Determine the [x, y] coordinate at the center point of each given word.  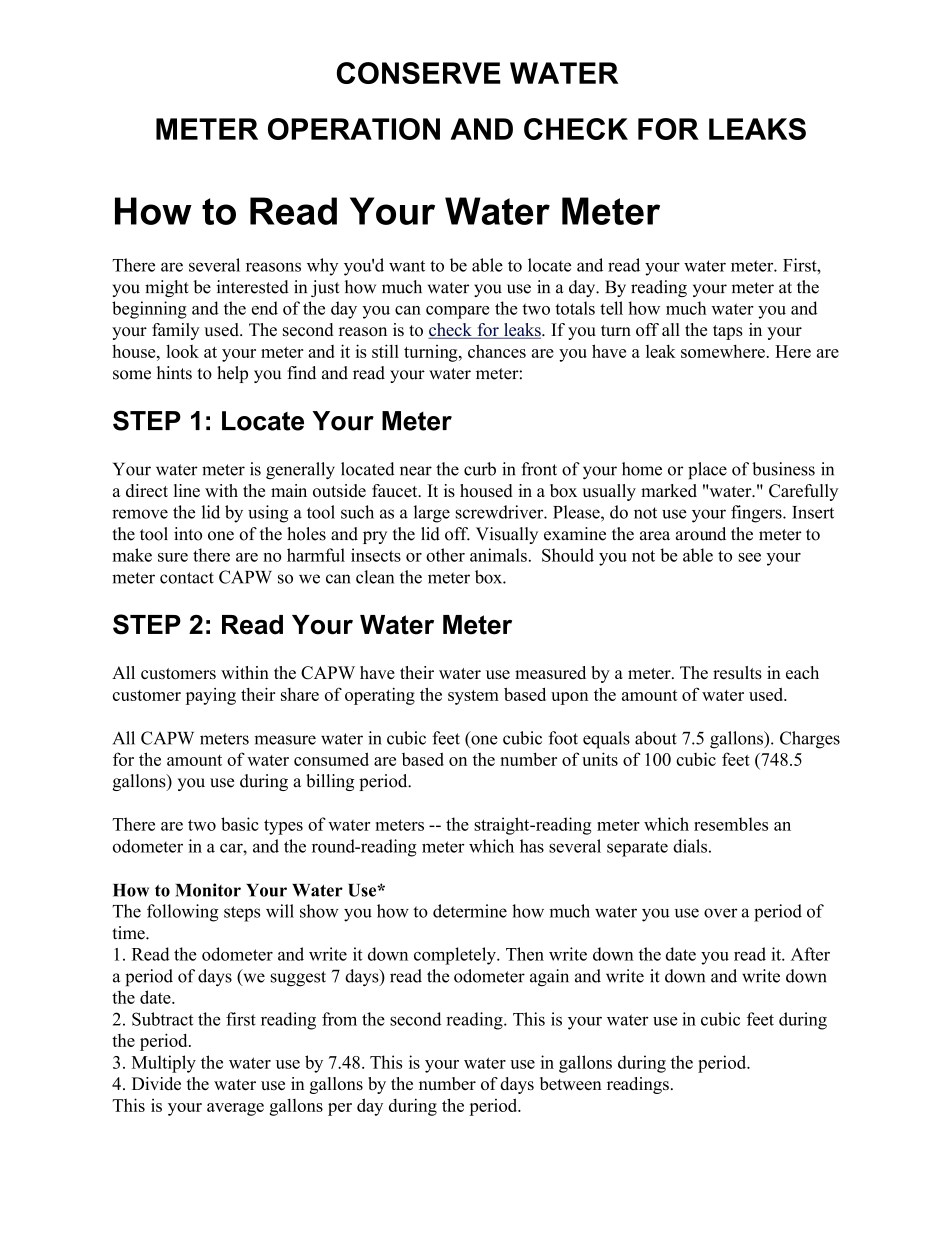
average [235, 1109]
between [571, 1083]
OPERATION [354, 129]
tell [611, 308]
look [182, 351]
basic [240, 824]
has [532, 846]
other [445, 555]
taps [728, 332]
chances [497, 351]
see [750, 557]
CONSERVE [419, 73]
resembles [731, 824]
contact [187, 578]
